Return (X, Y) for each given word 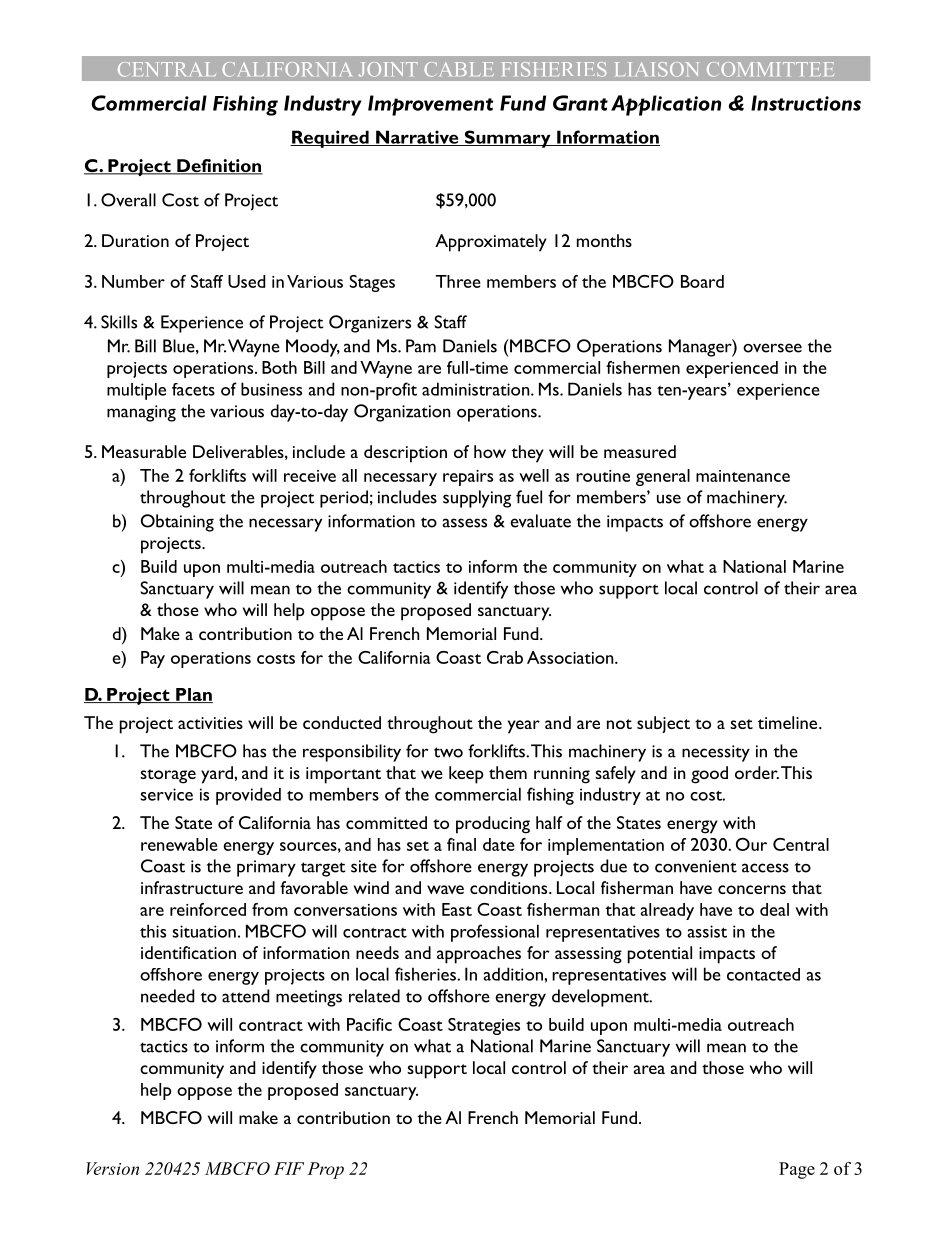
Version (112, 1168)
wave (445, 889)
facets (193, 389)
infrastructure (192, 887)
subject (663, 724)
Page (797, 1170)
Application (666, 105)
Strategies (484, 1026)
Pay (153, 659)
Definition (219, 167)
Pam (421, 346)
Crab (505, 657)
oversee (772, 348)
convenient (696, 866)
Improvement (430, 105)
